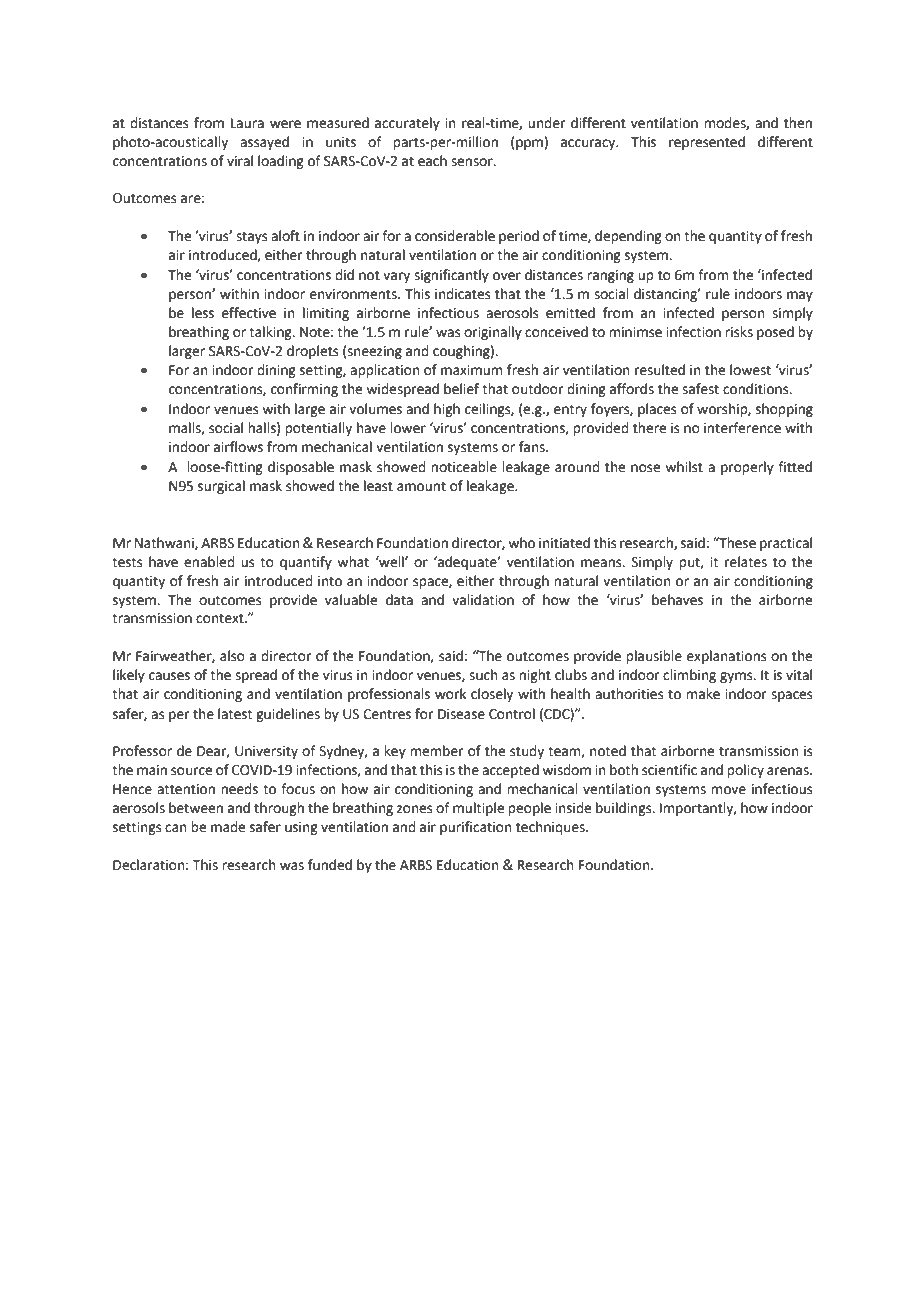  What do you see at coordinates (432, 161) in the image?
I see `each` at bounding box center [432, 161].
